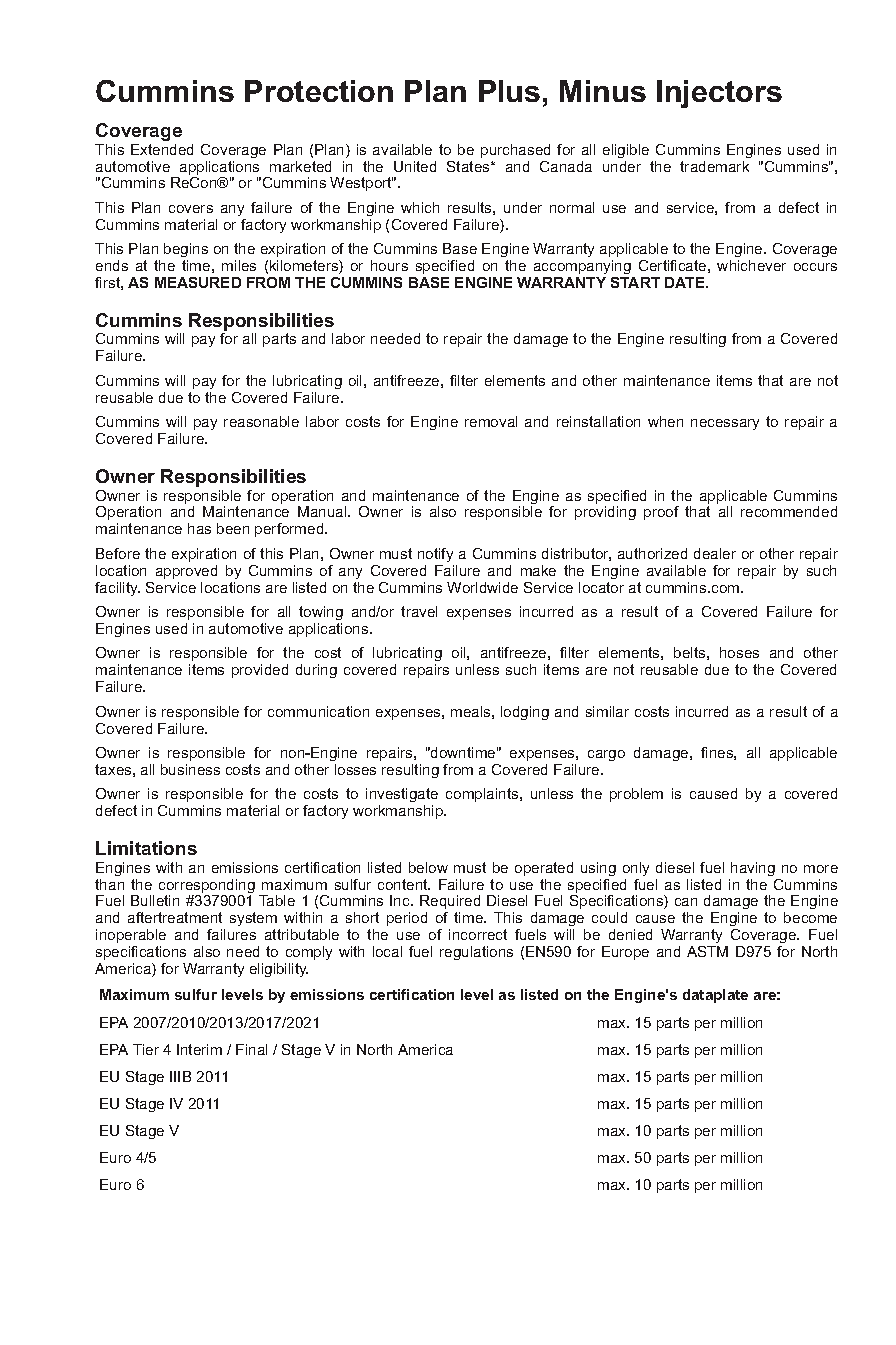 The image size is (896, 1345). I want to click on Worldwide, so click(482, 587).
